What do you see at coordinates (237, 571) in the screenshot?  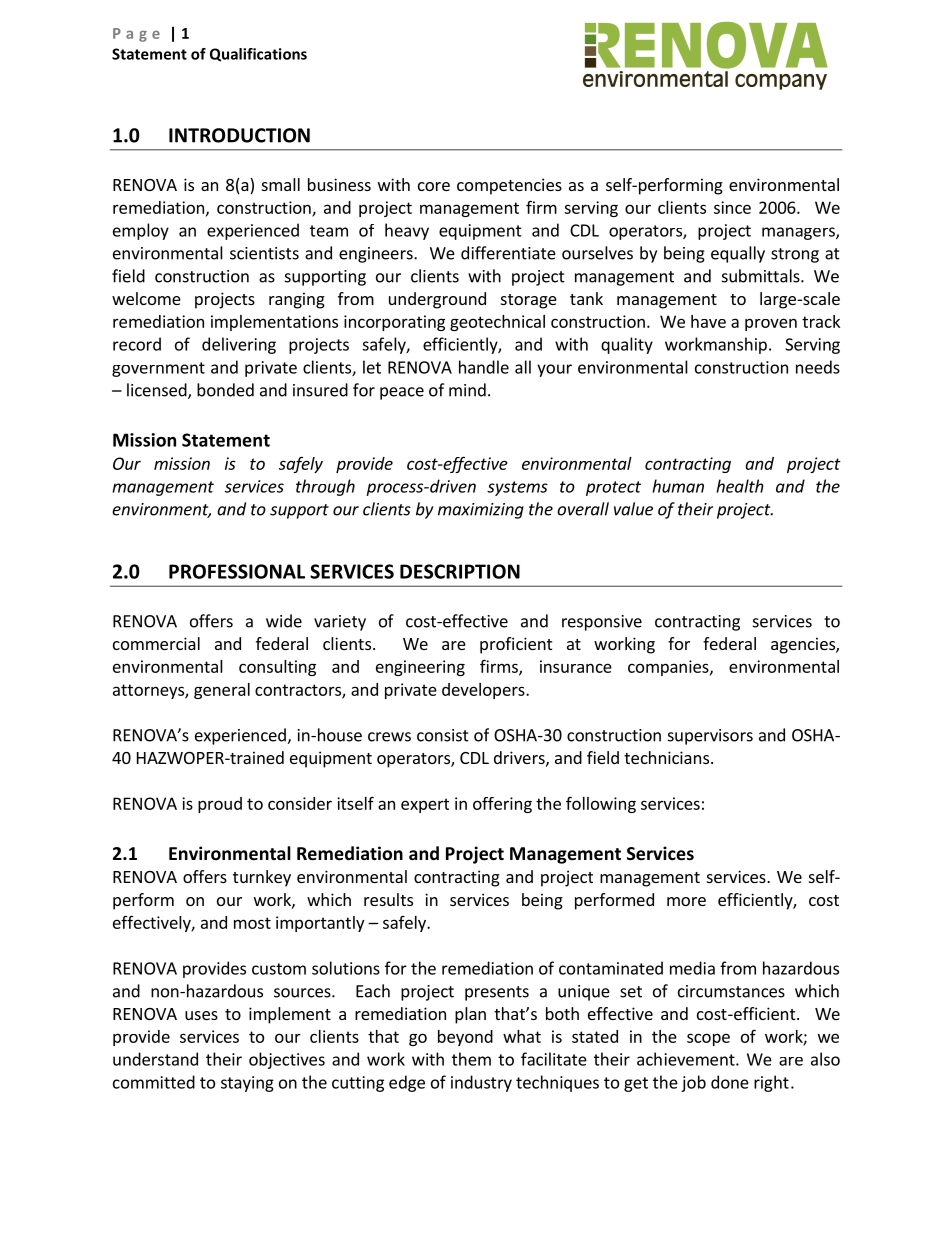 I see `PROFESSIONAL` at bounding box center [237, 571].
